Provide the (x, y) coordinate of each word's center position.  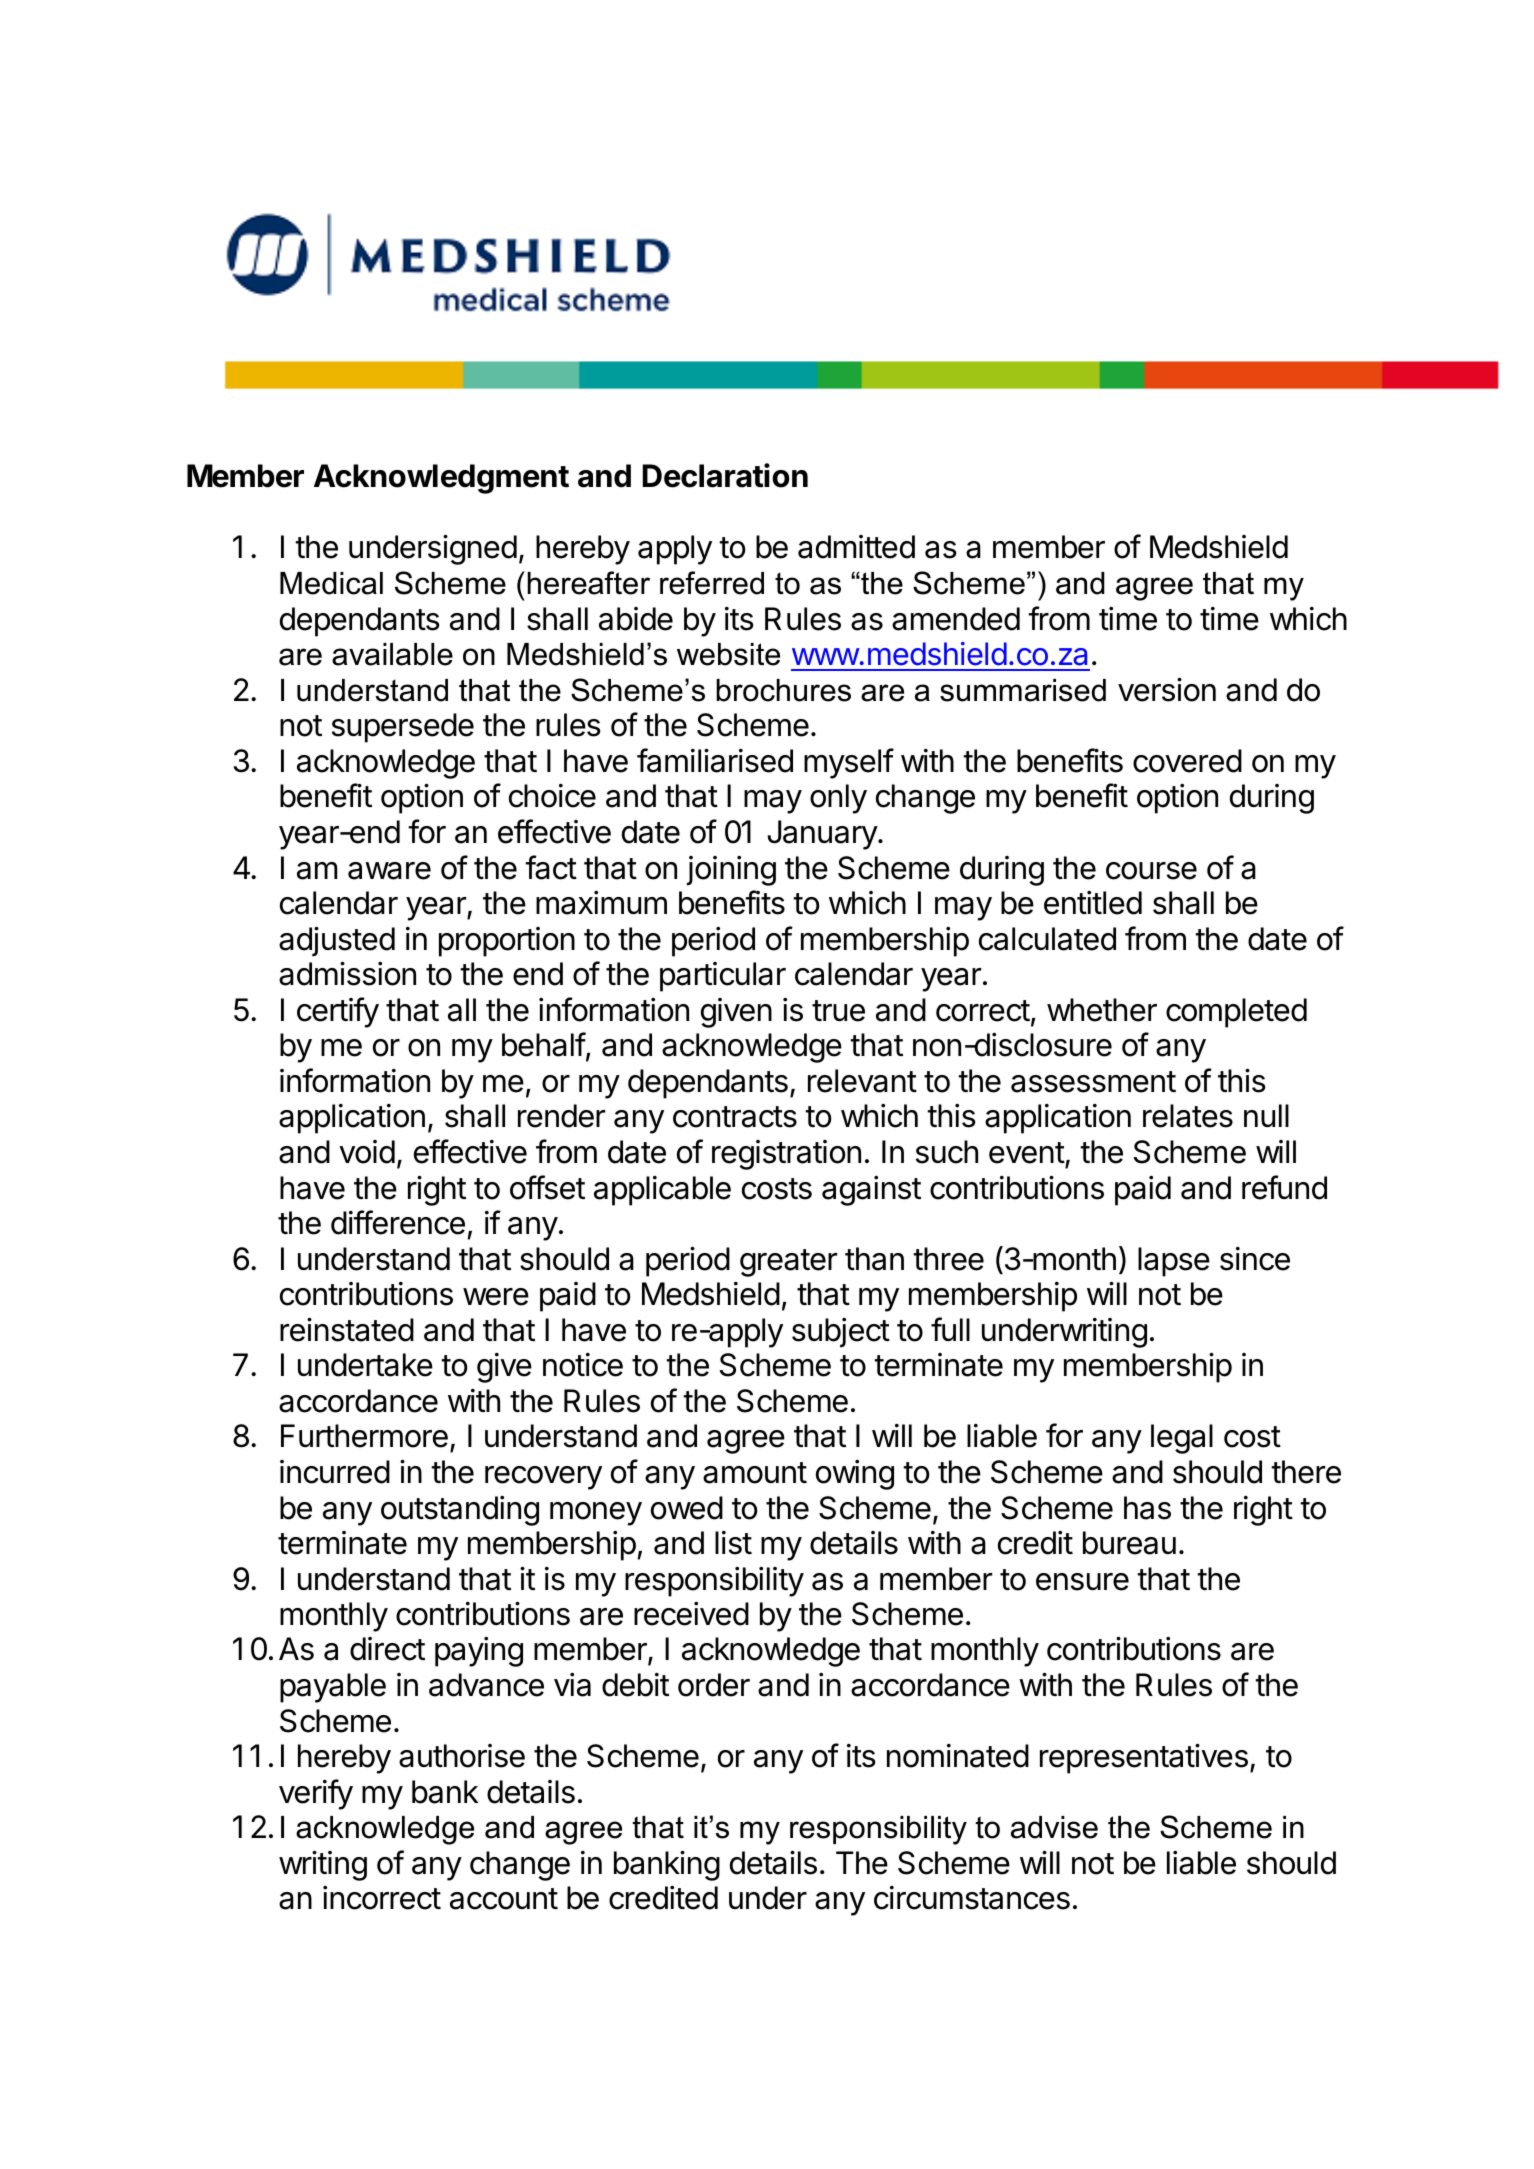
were (496, 1297)
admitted (856, 547)
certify (338, 1012)
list (733, 1543)
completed (1236, 1013)
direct (387, 1649)
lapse (1174, 1262)
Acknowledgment (441, 479)
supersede (403, 728)
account (504, 1899)
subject (841, 1333)
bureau (1129, 1543)
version (1167, 690)
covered (1187, 761)
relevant (862, 1081)
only (838, 799)
